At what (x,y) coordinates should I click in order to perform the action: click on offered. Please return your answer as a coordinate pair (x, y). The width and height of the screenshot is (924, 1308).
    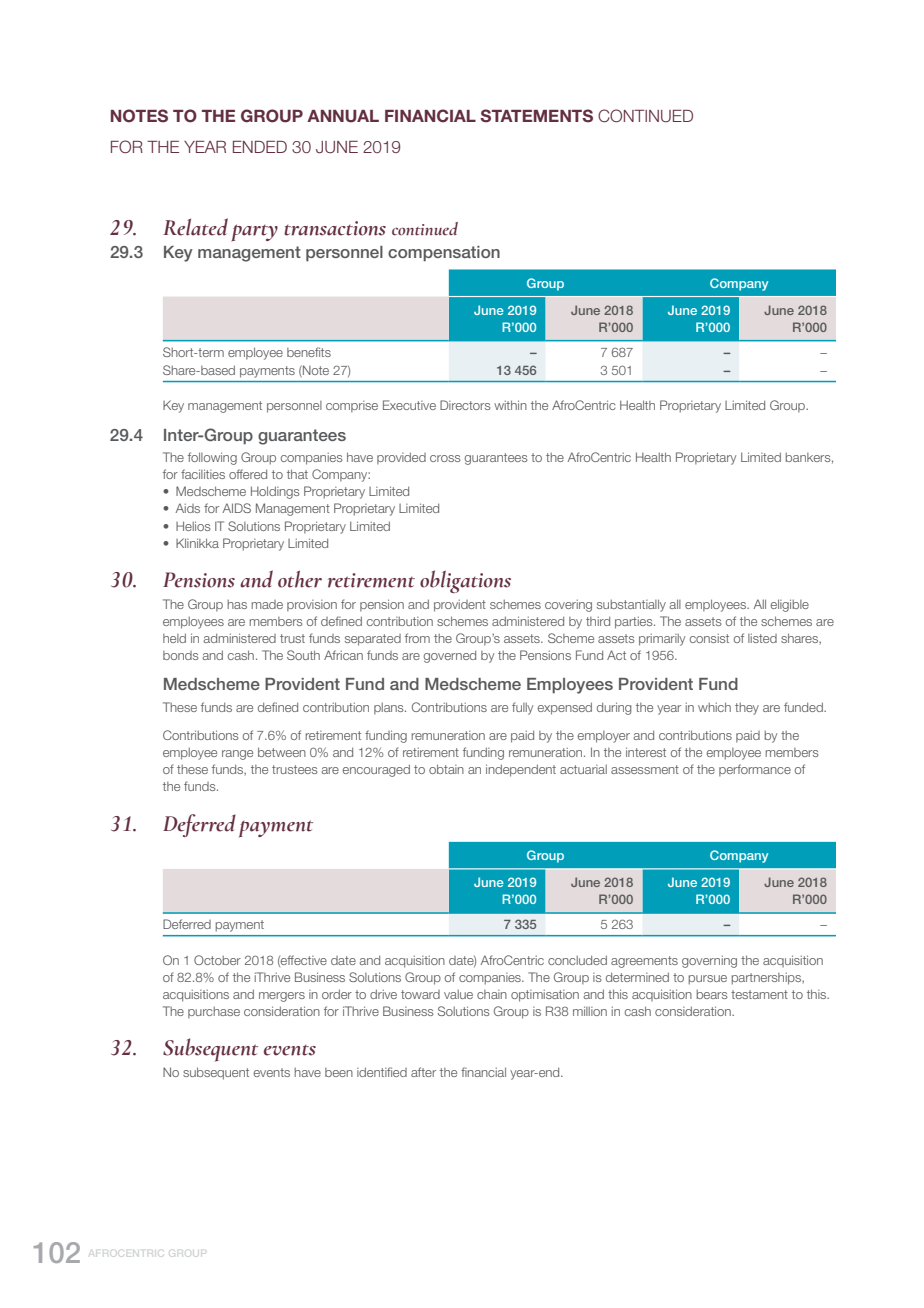
    Looking at the image, I should click on (248, 474).
